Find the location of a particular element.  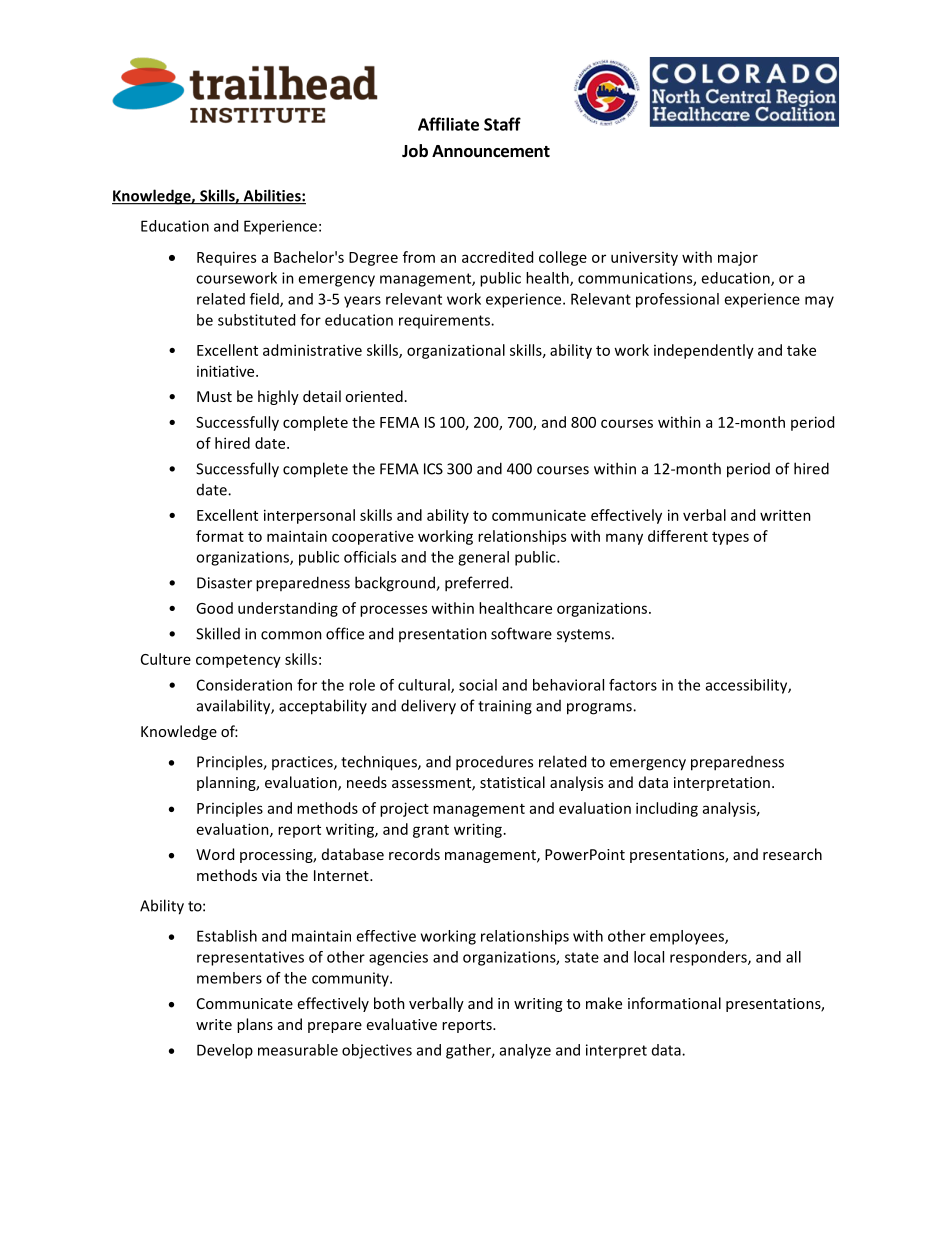

analyze is located at coordinates (525, 1051).
